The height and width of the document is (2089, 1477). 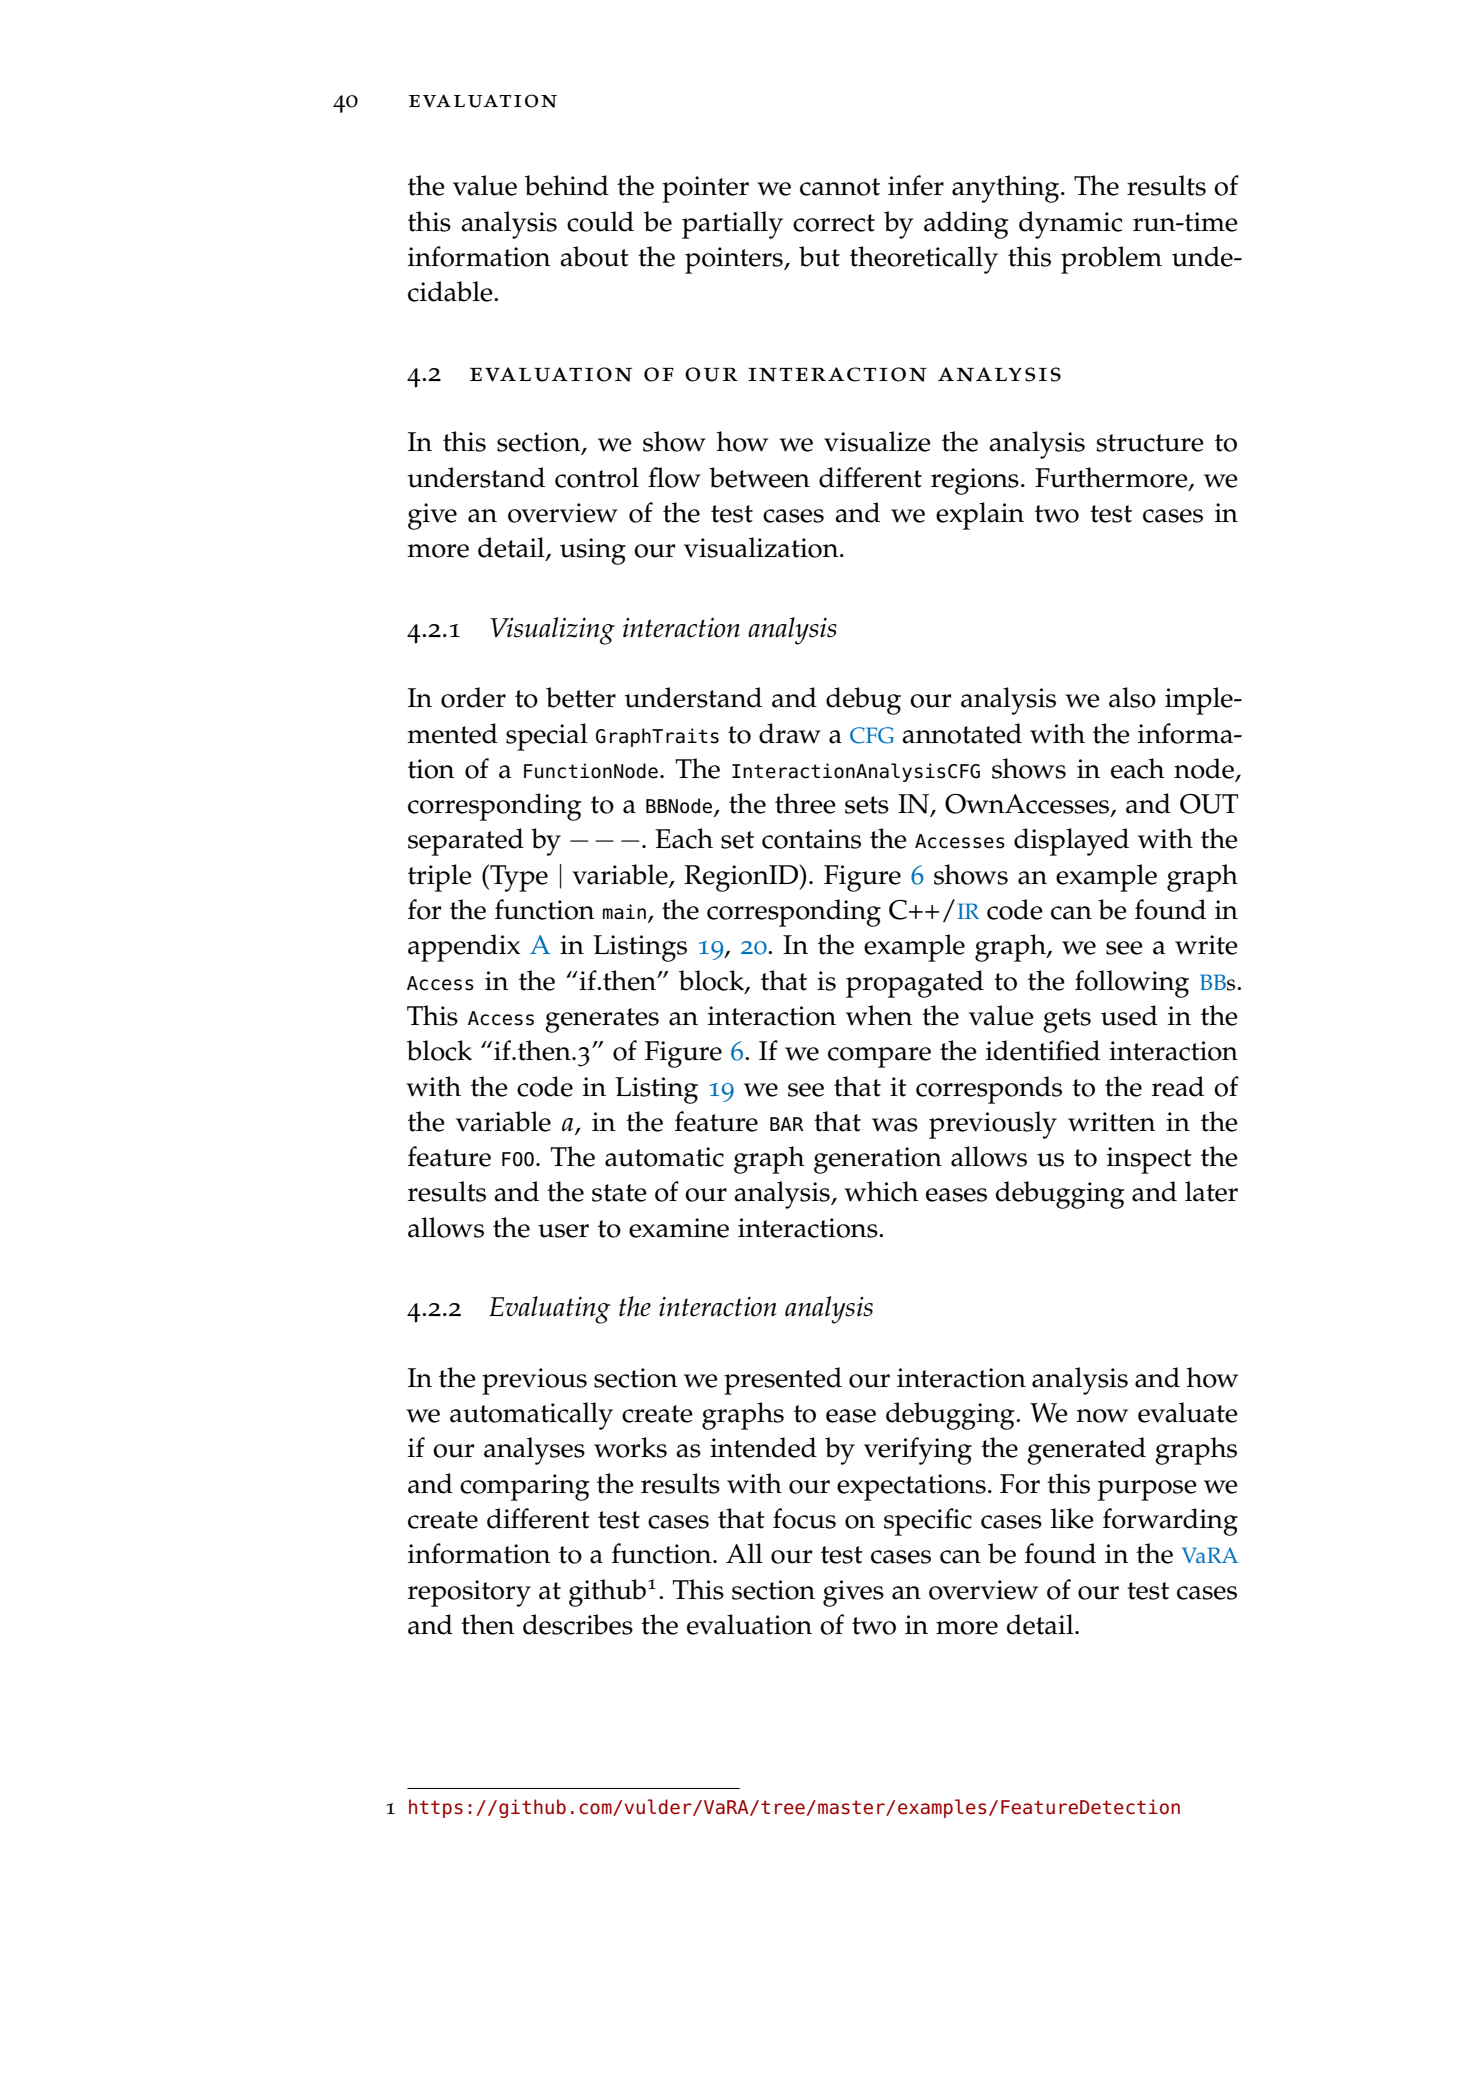 I want to click on correct, so click(x=834, y=223).
